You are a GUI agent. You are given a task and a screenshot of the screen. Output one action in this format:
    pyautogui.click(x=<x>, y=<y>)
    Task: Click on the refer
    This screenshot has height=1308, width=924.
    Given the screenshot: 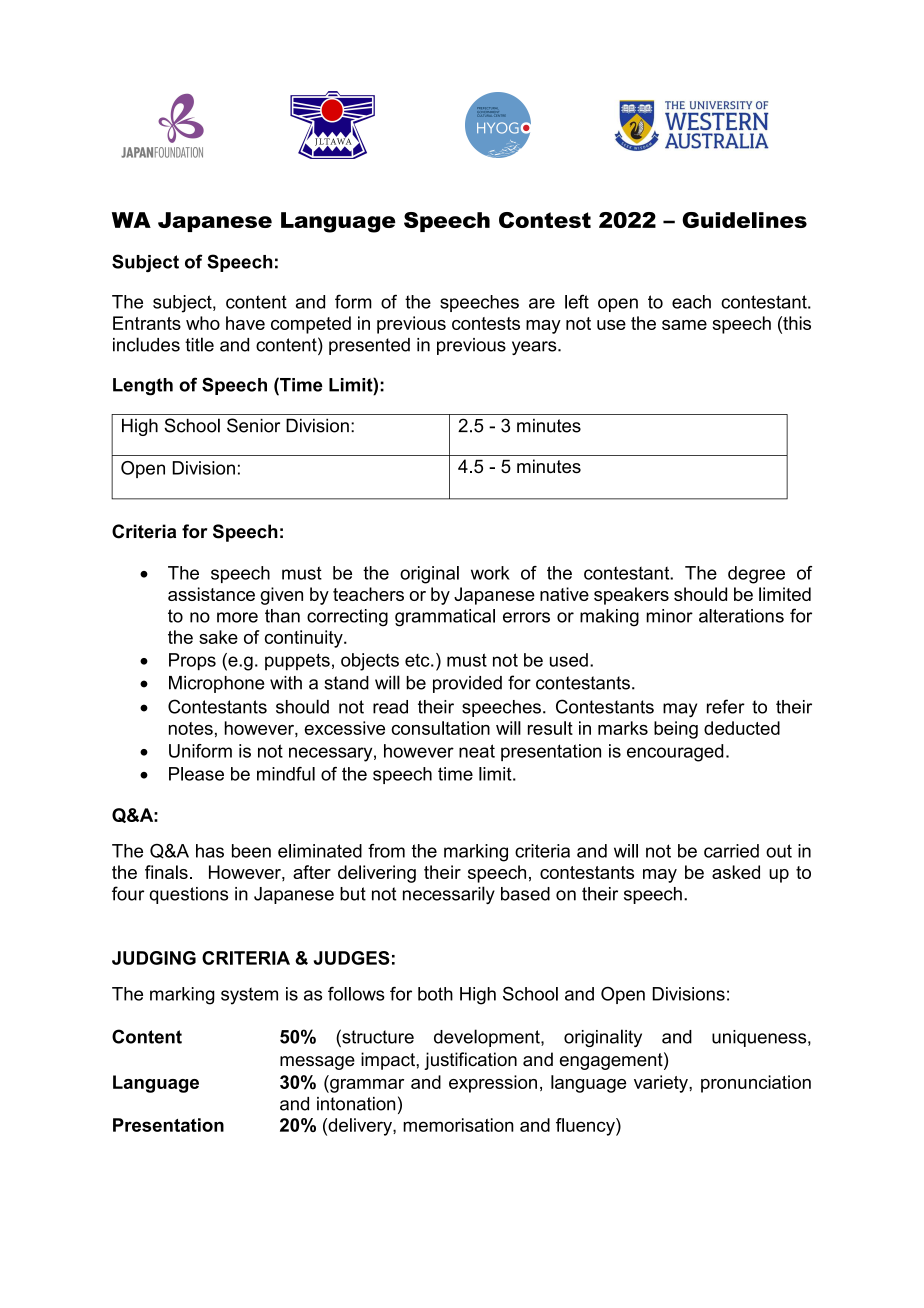 What is the action you would take?
    pyautogui.click(x=726, y=706)
